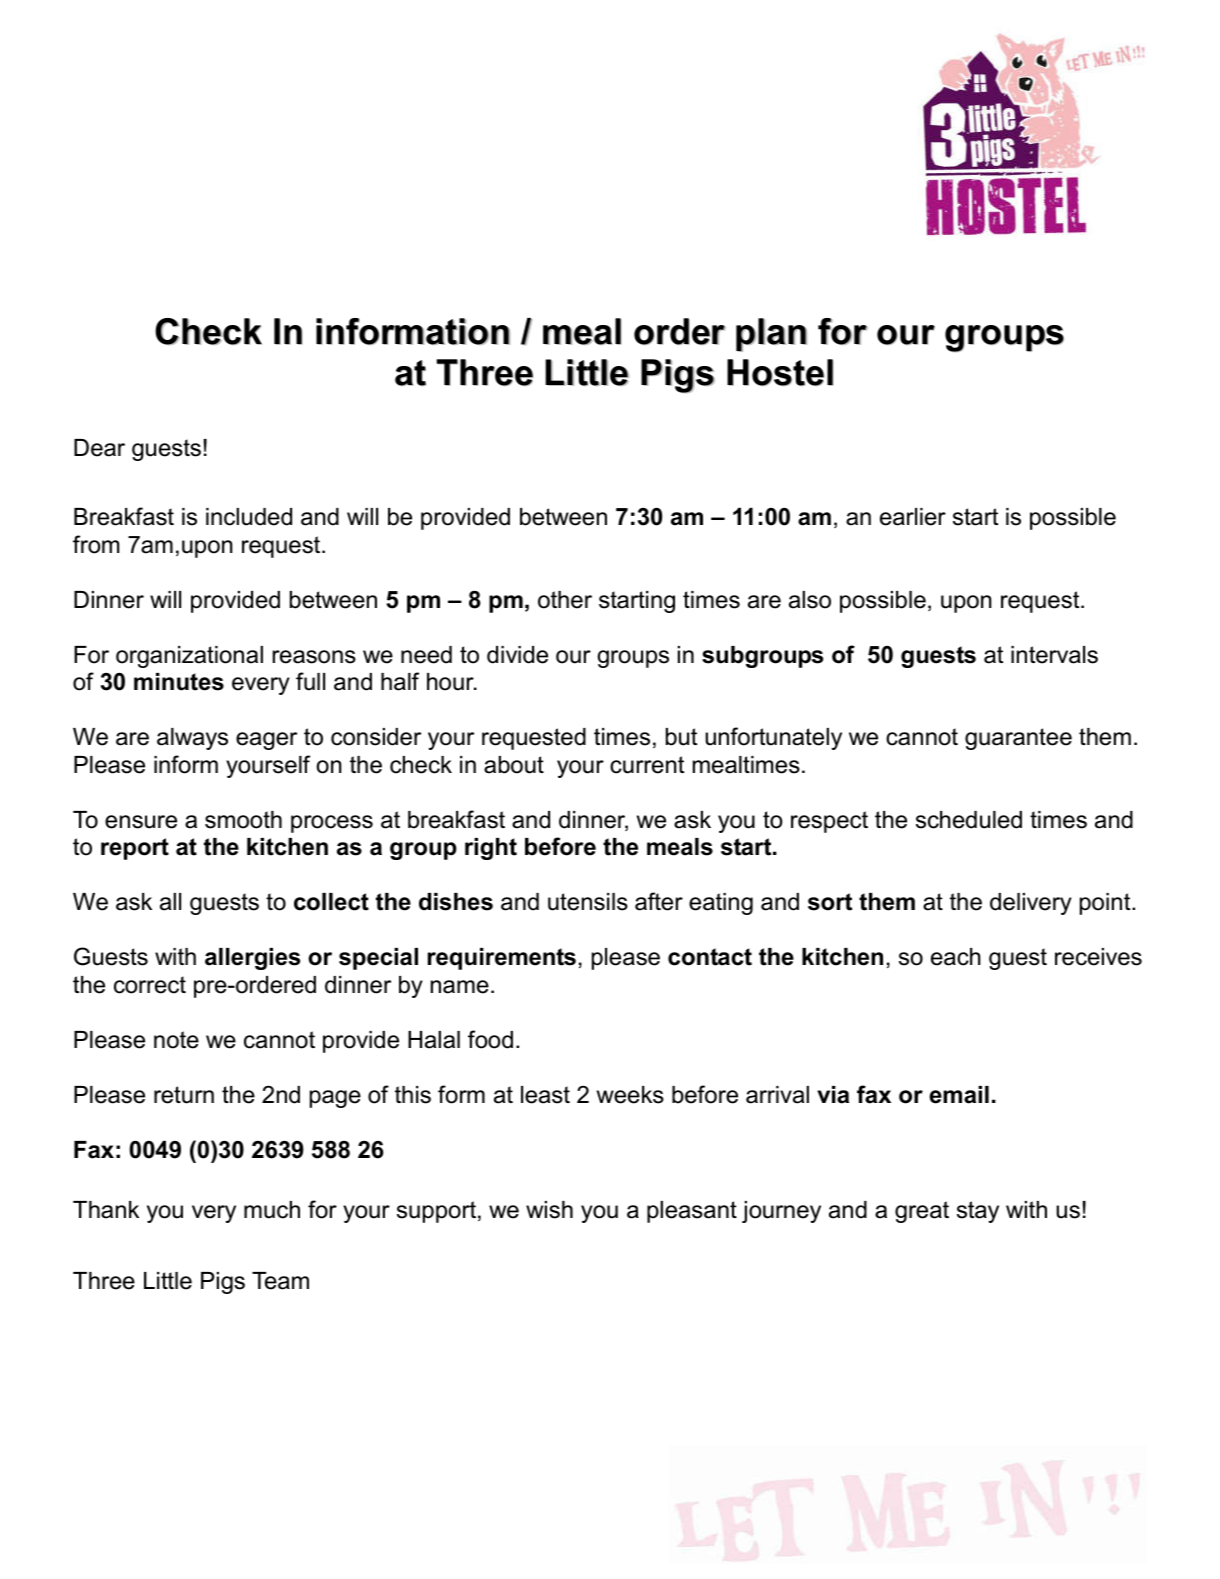  I want to click on correct, so click(150, 985).
